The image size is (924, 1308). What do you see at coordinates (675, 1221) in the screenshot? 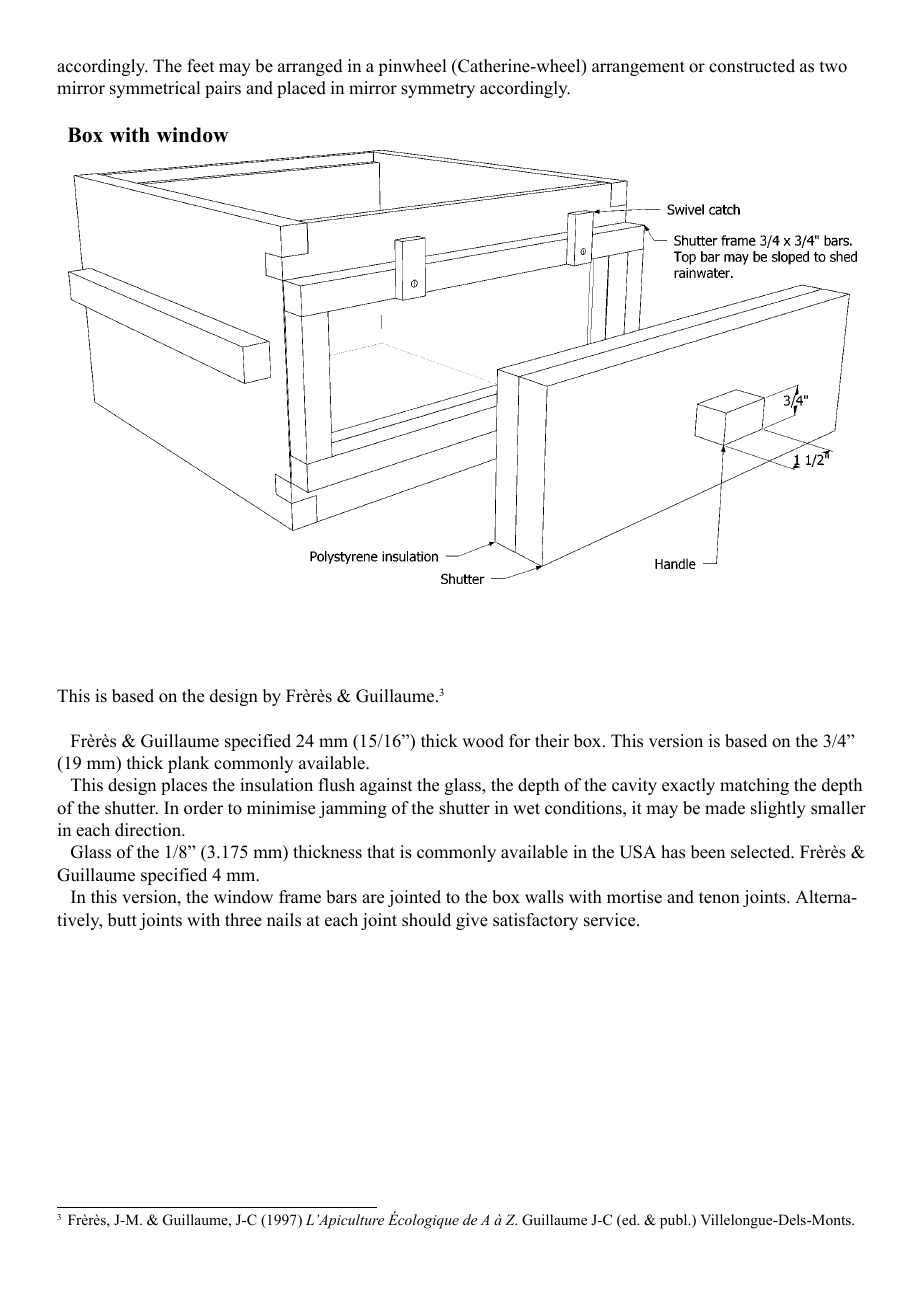
I see `publ` at bounding box center [675, 1221].
